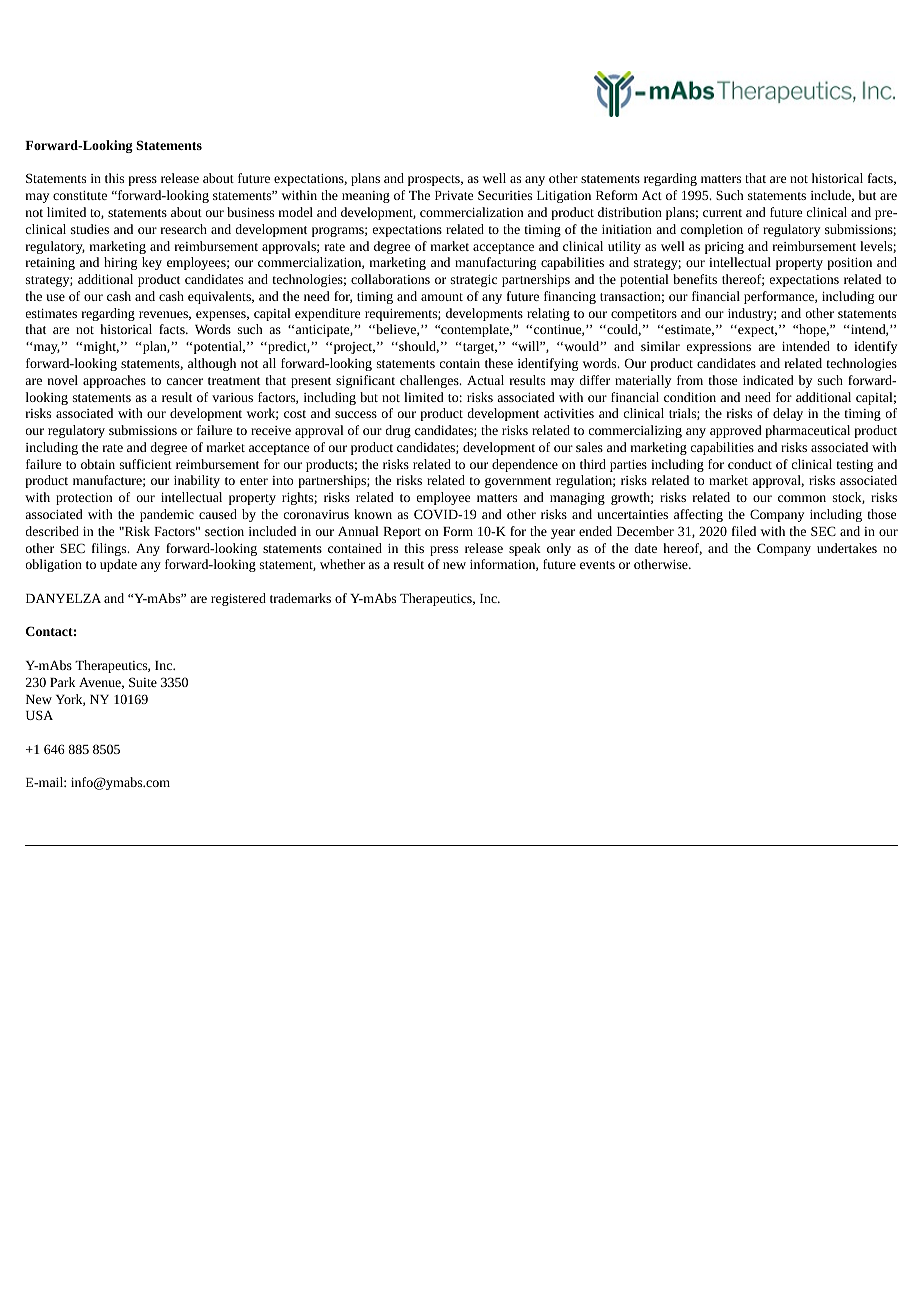 This image has height=1308, width=924. What do you see at coordinates (418, 347) in the image?
I see `should` at bounding box center [418, 347].
